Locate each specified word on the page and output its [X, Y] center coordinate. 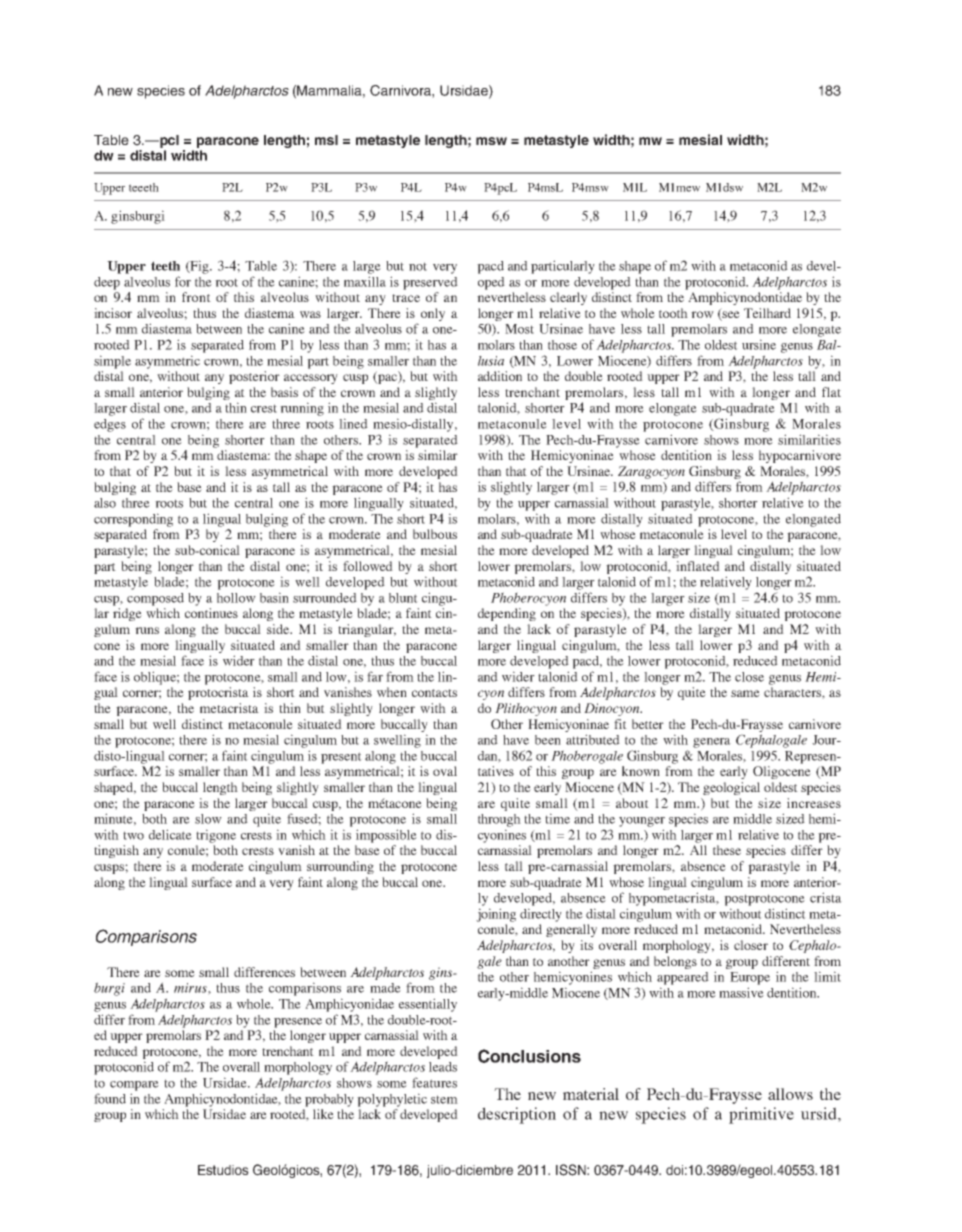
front [196, 297]
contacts [434, 693]
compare [134, 1086]
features [434, 1082]
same [745, 693]
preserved [430, 283]
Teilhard [767, 313]
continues [211, 613]
